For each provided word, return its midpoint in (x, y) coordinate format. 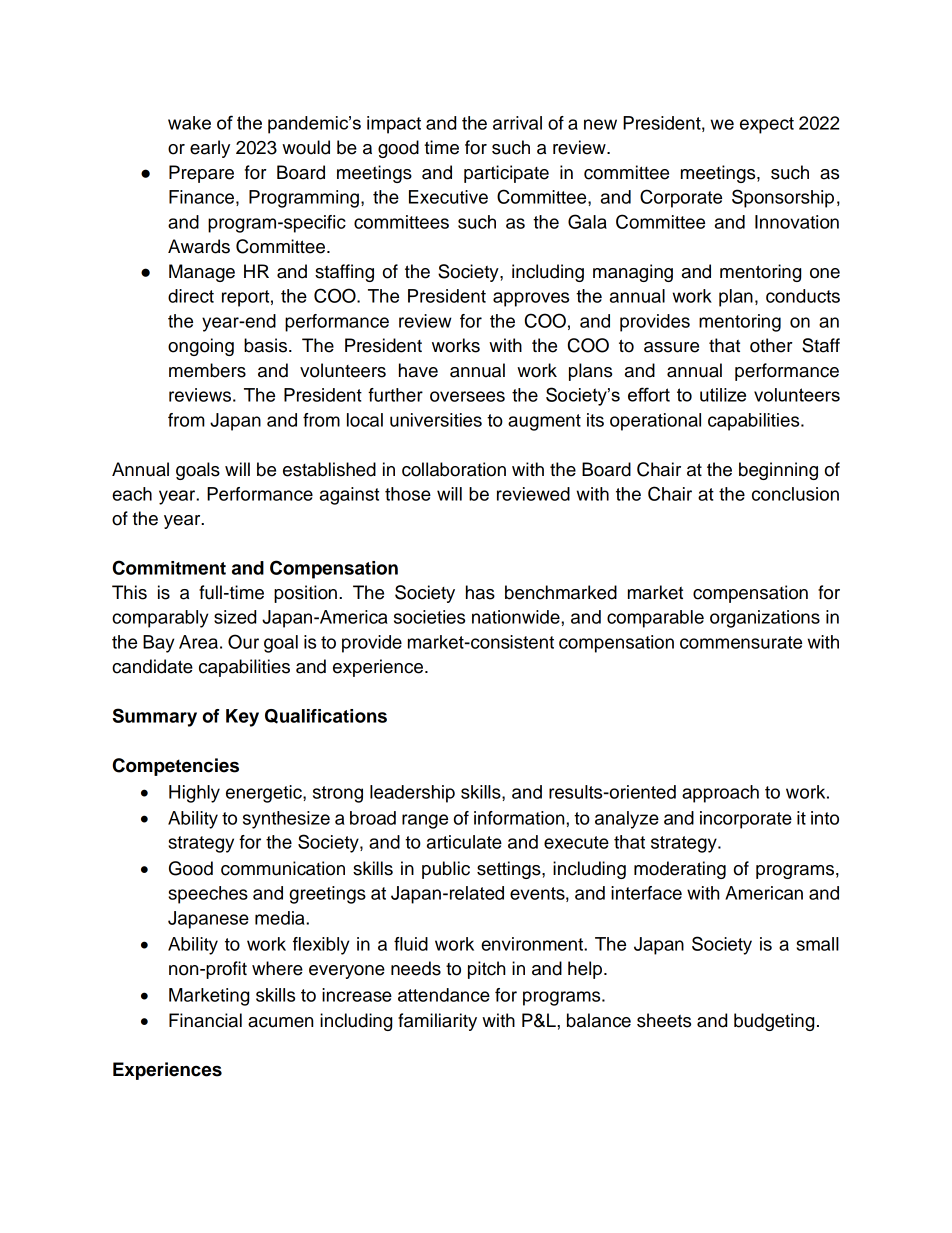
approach (720, 794)
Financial (205, 1020)
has (480, 592)
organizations (765, 619)
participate (506, 174)
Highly (194, 794)
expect (767, 125)
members (207, 370)
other (771, 345)
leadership (412, 794)
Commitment (169, 567)
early (210, 149)
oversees (467, 396)
